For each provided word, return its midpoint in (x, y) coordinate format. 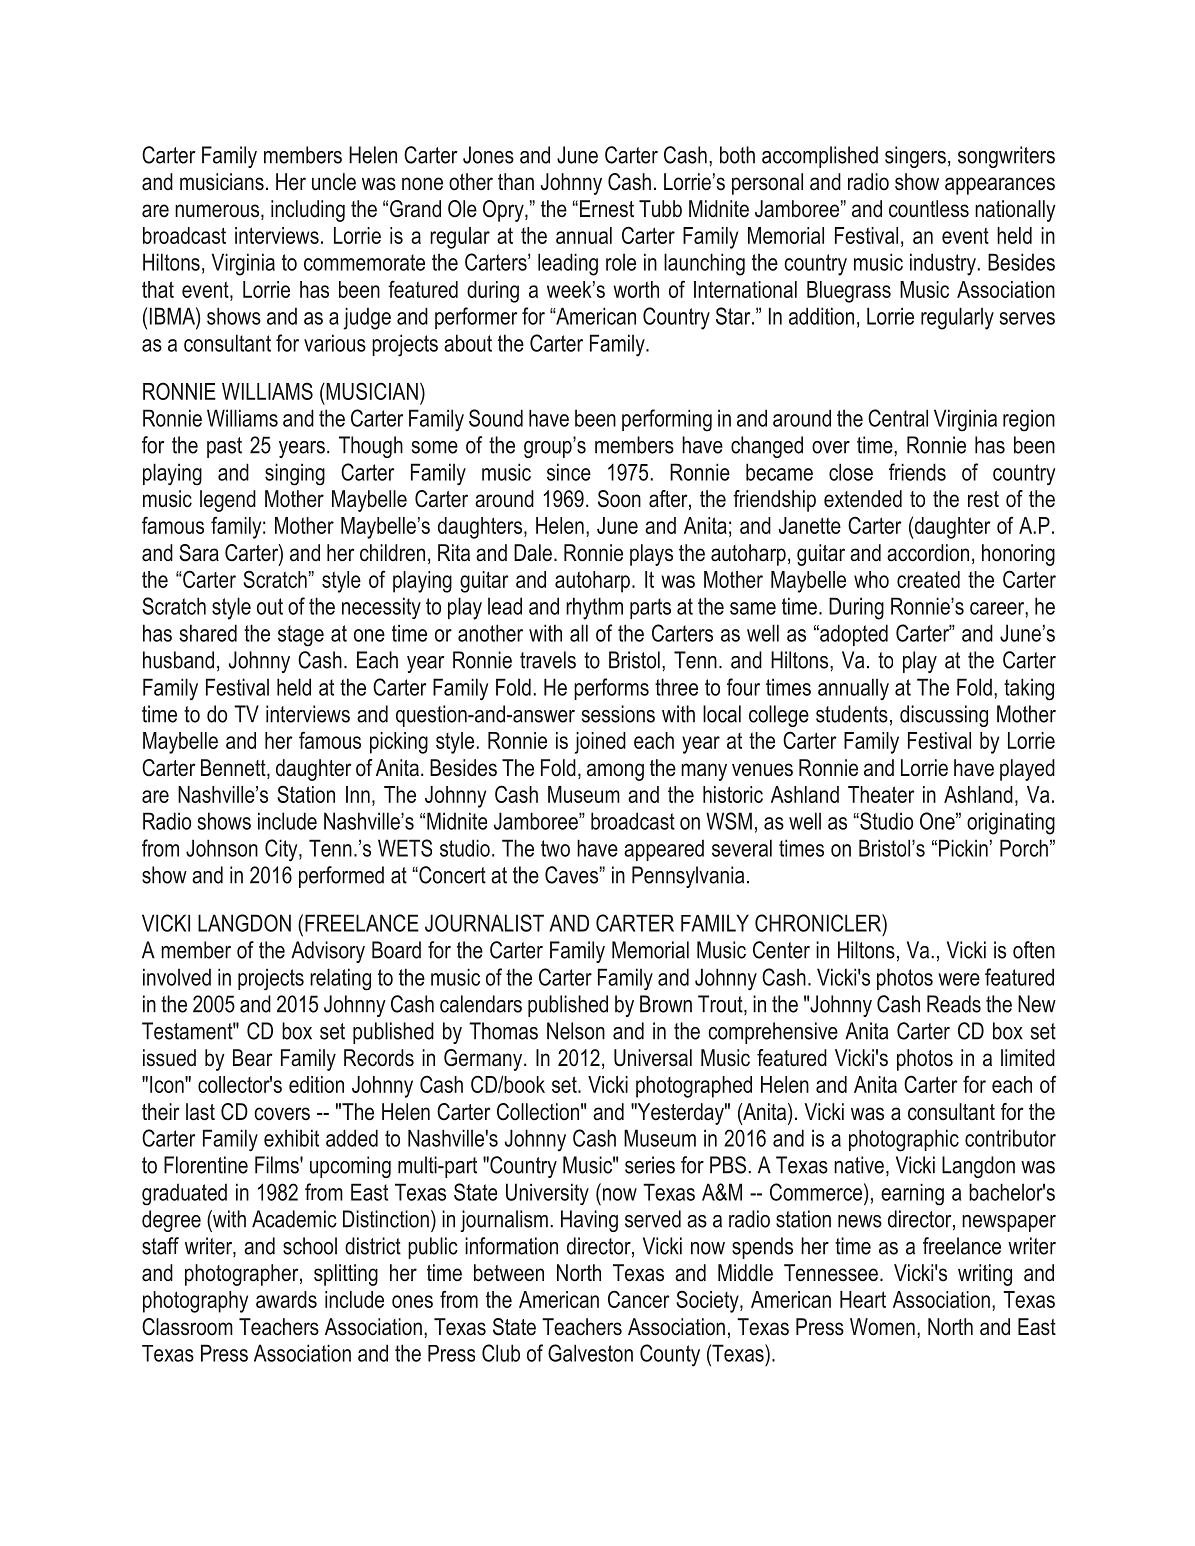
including (308, 211)
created (928, 579)
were (959, 979)
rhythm (594, 608)
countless (929, 209)
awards (286, 1299)
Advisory (328, 952)
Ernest (607, 209)
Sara (199, 553)
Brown (666, 1004)
